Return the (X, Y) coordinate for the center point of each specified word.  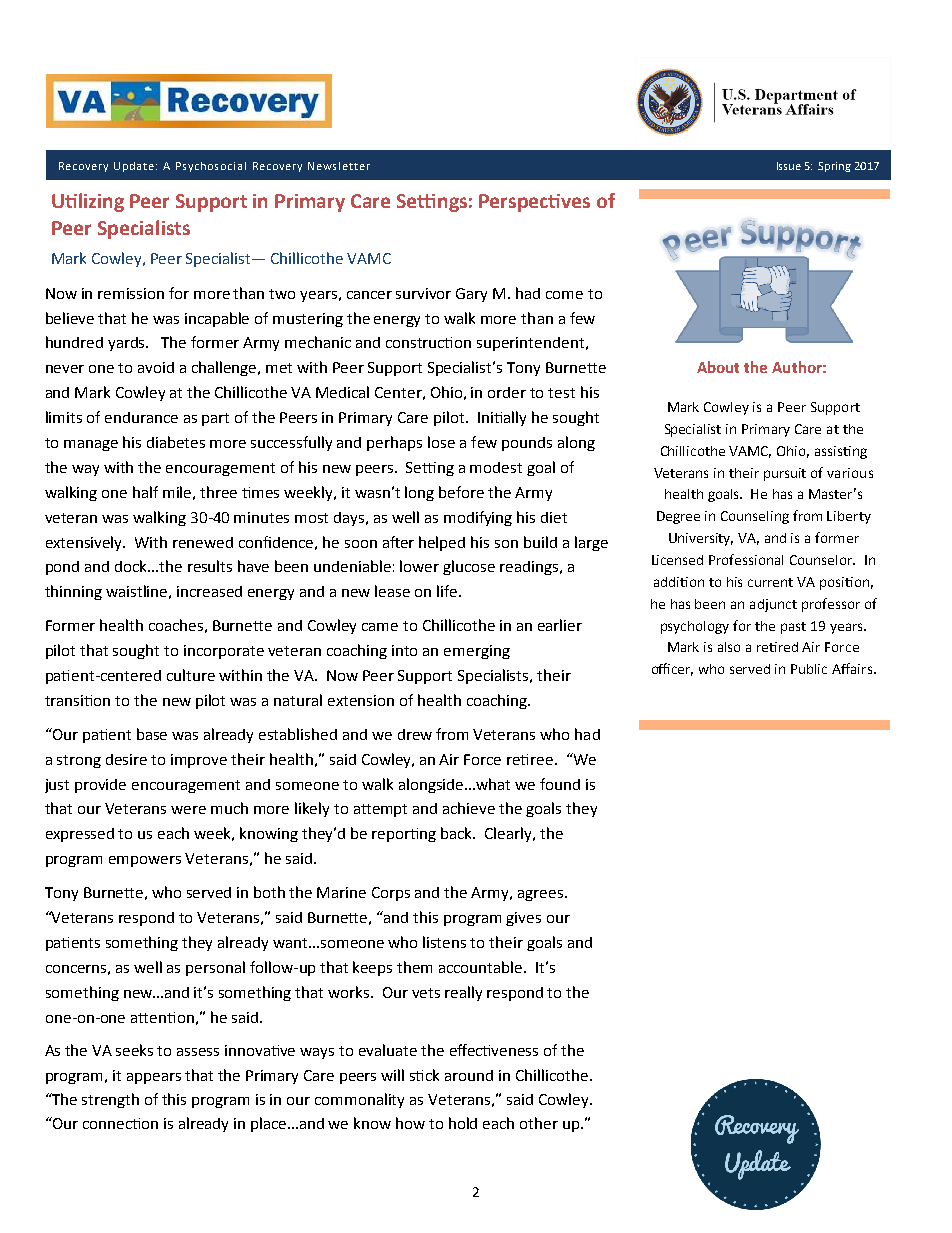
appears (154, 1078)
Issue (789, 166)
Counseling (755, 517)
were (188, 810)
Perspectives (534, 203)
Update (135, 167)
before (461, 492)
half (145, 492)
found (560, 784)
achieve (469, 808)
